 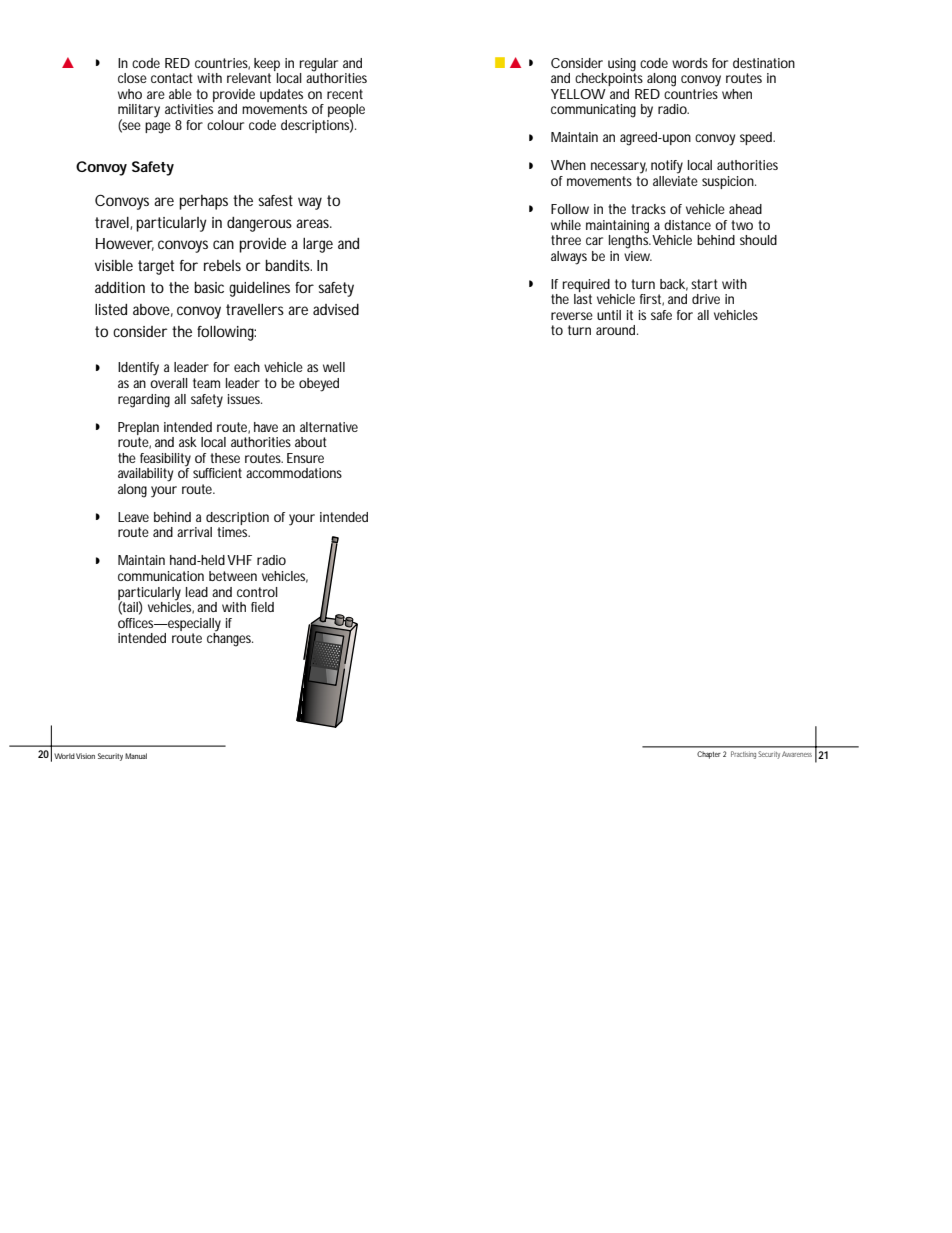 I want to click on distance, so click(x=687, y=225).
